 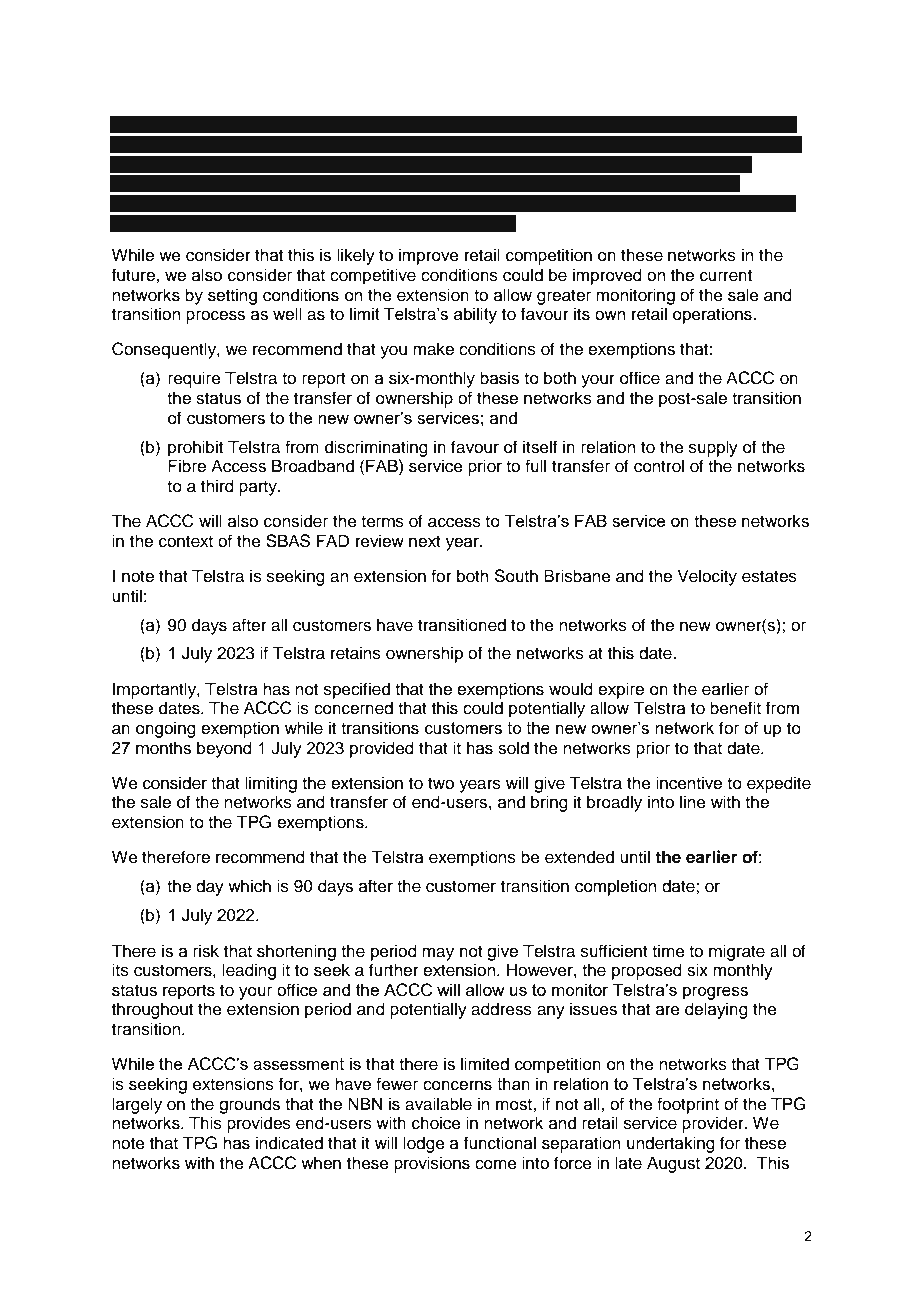 I want to click on ability, so click(x=475, y=315).
